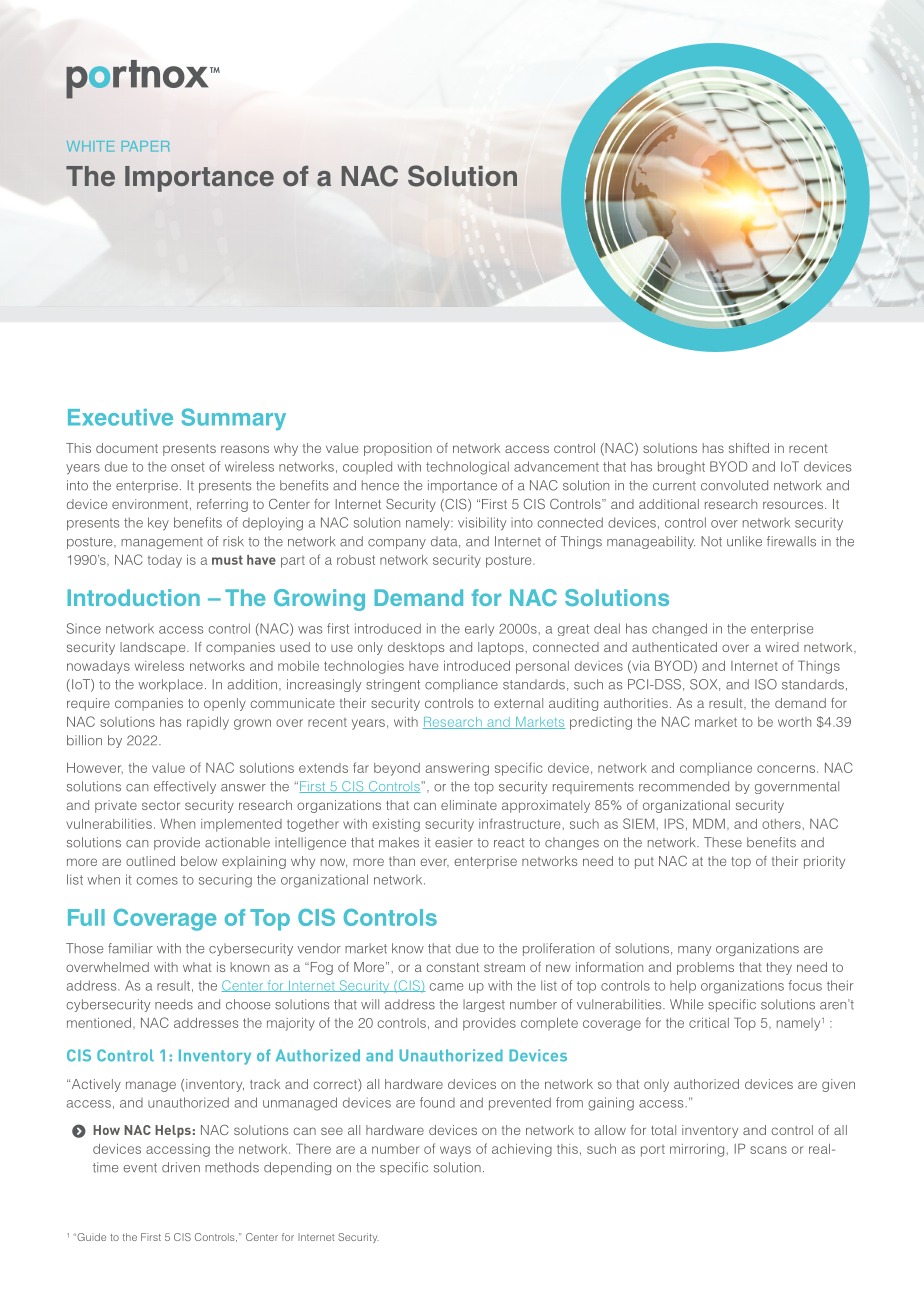 The height and width of the page is (1308, 924). I want to click on PAPER, so click(145, 146).
